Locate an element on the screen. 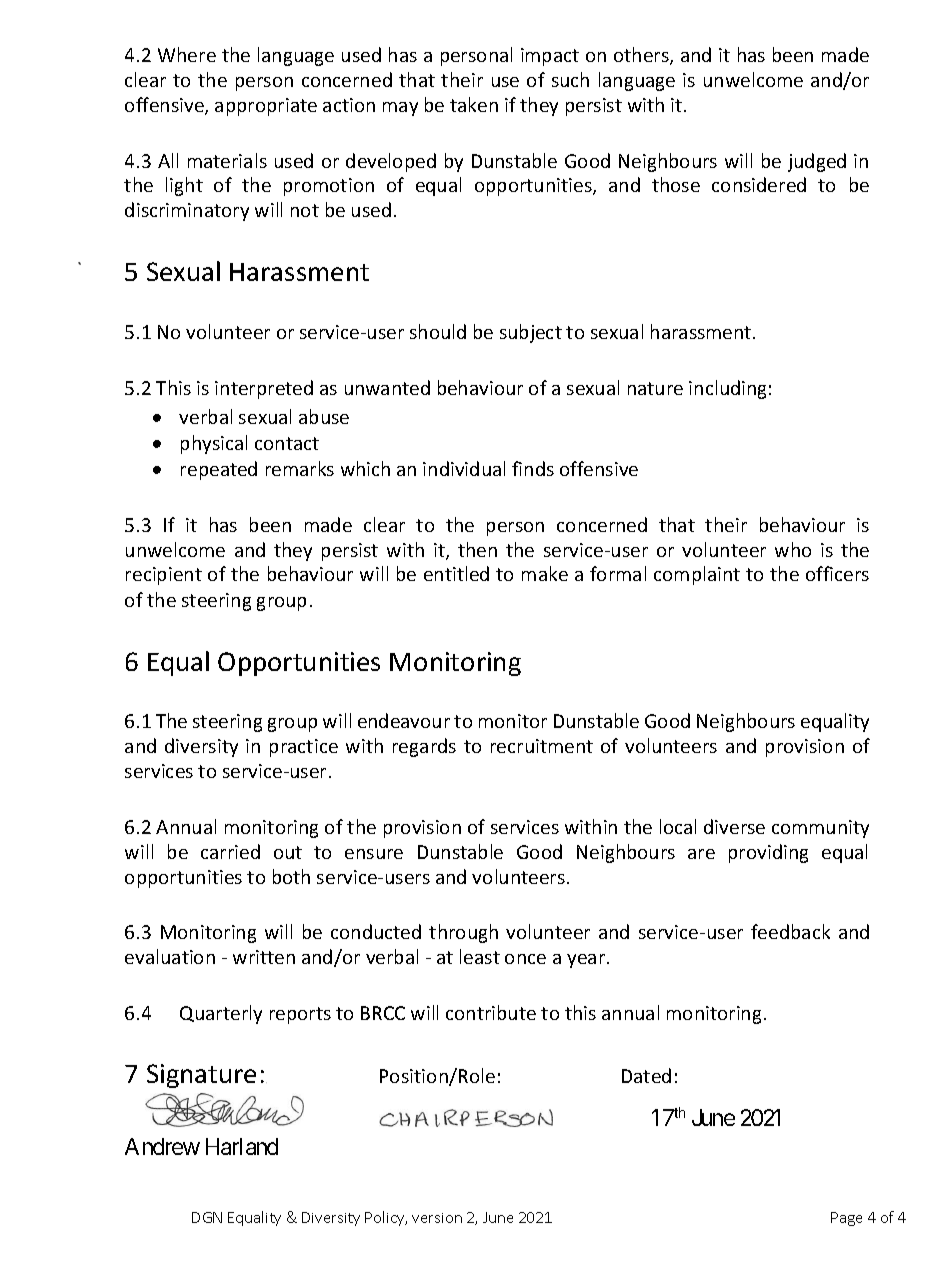 Image resolution: width=936 pixels, height=1288 pixels. judged is located at coordinates (817, 162).
